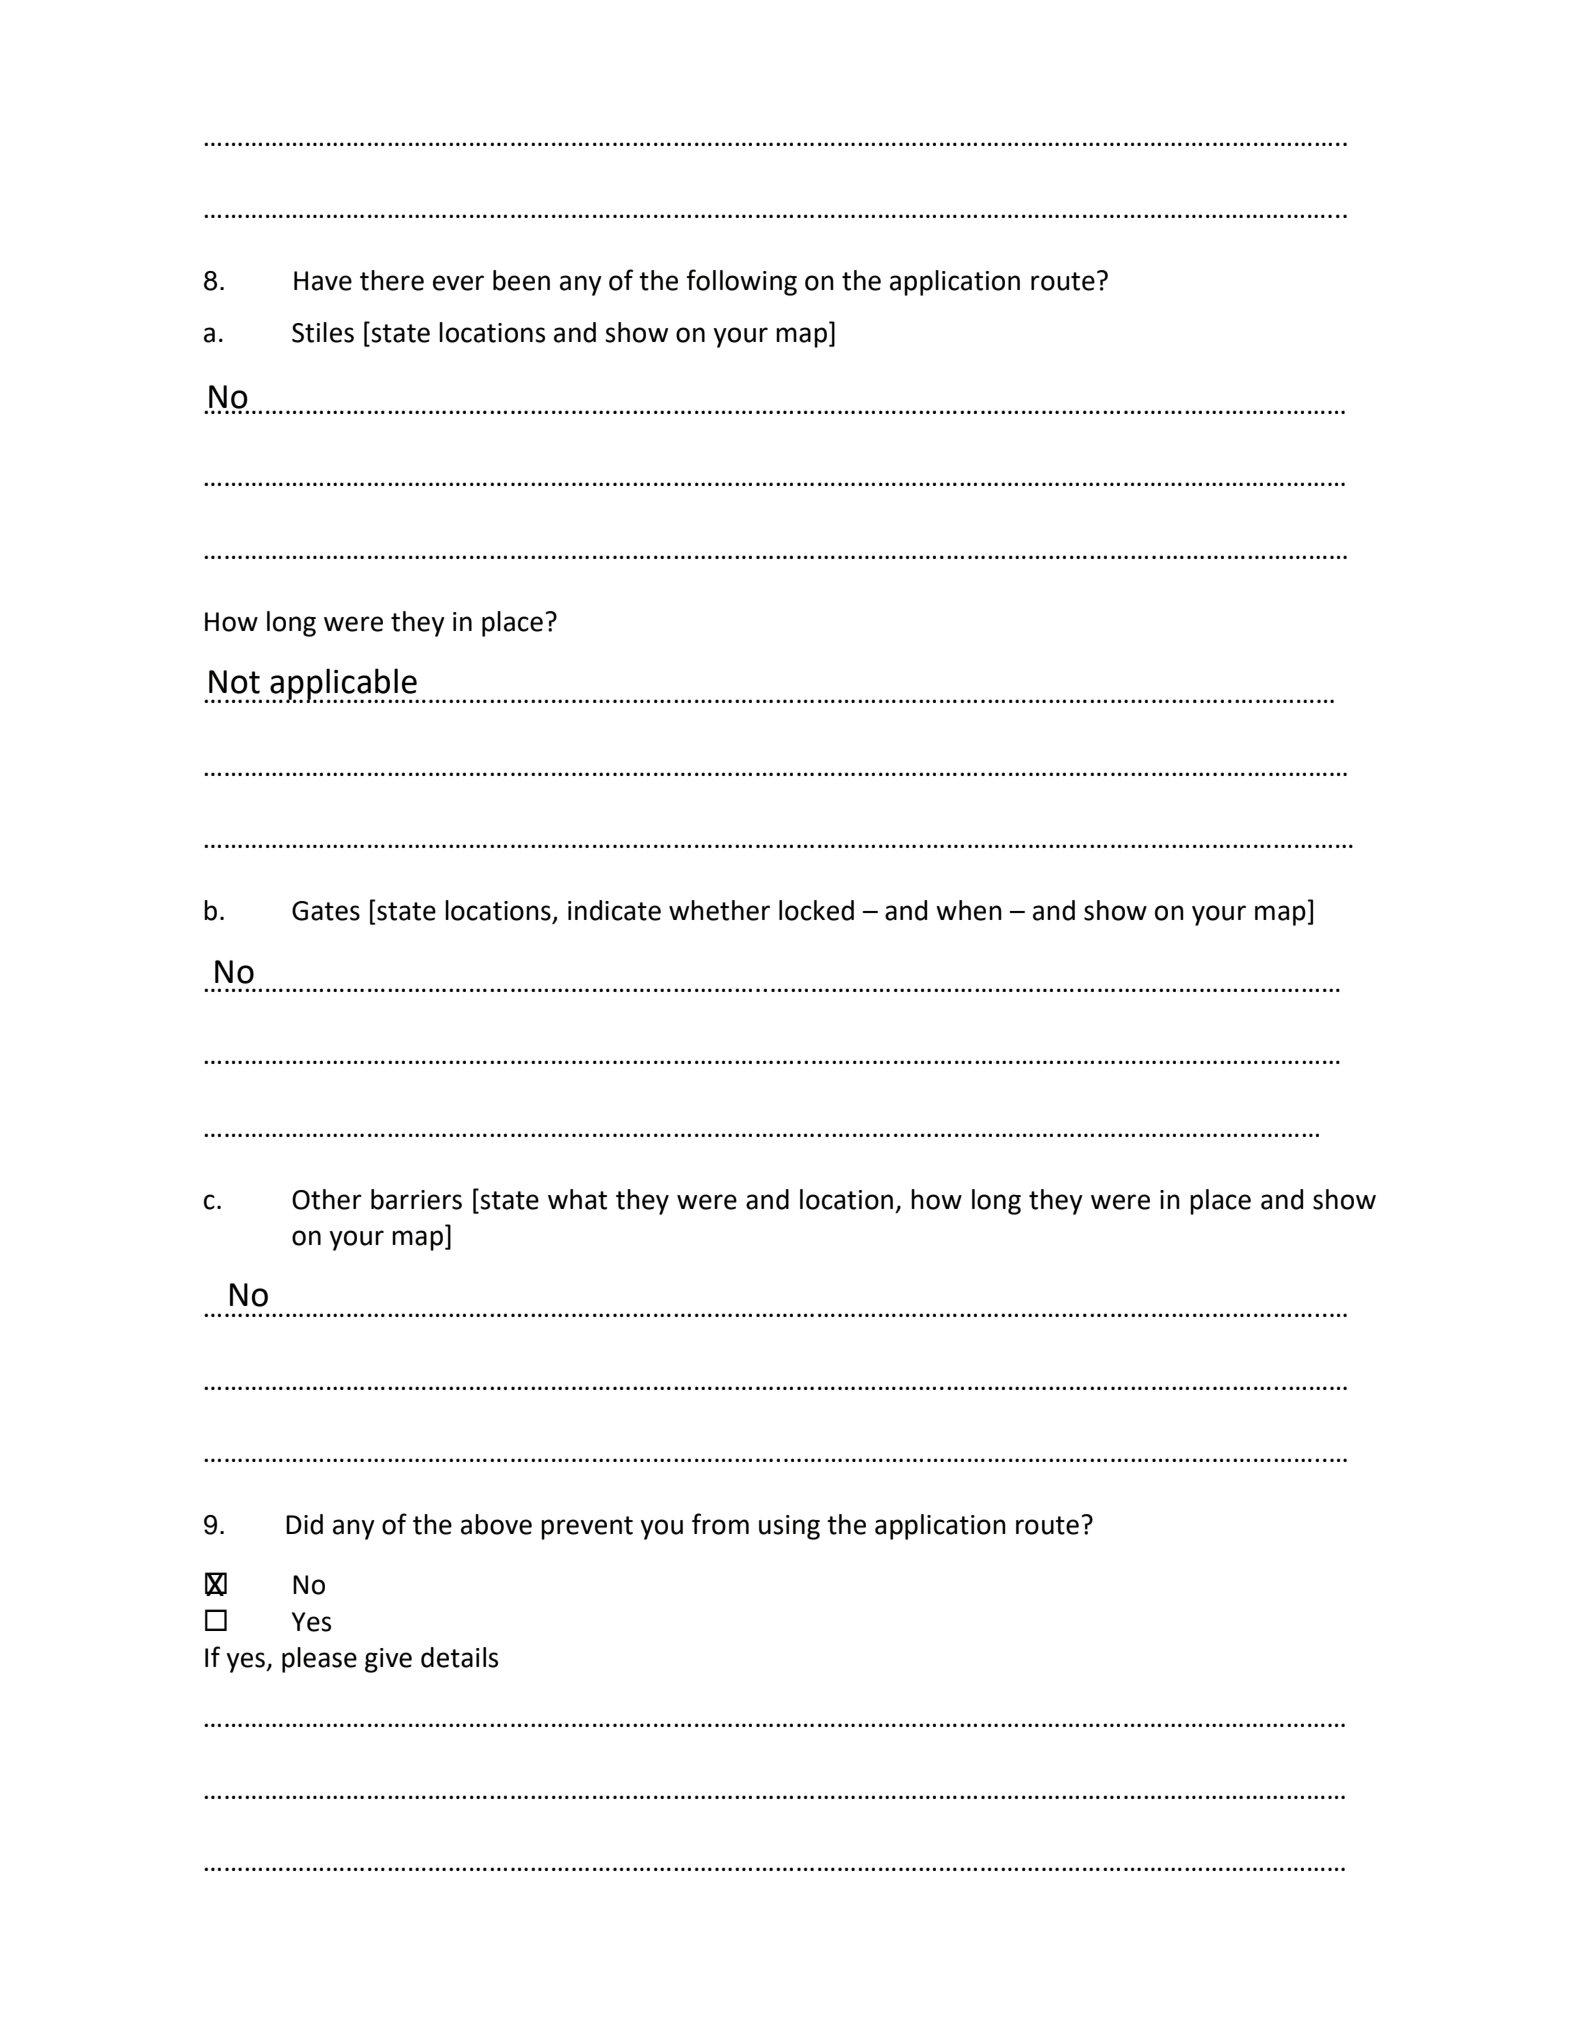  Describe the element at coordinates (323, 332) in the page. I see `Stiles` at that location.
